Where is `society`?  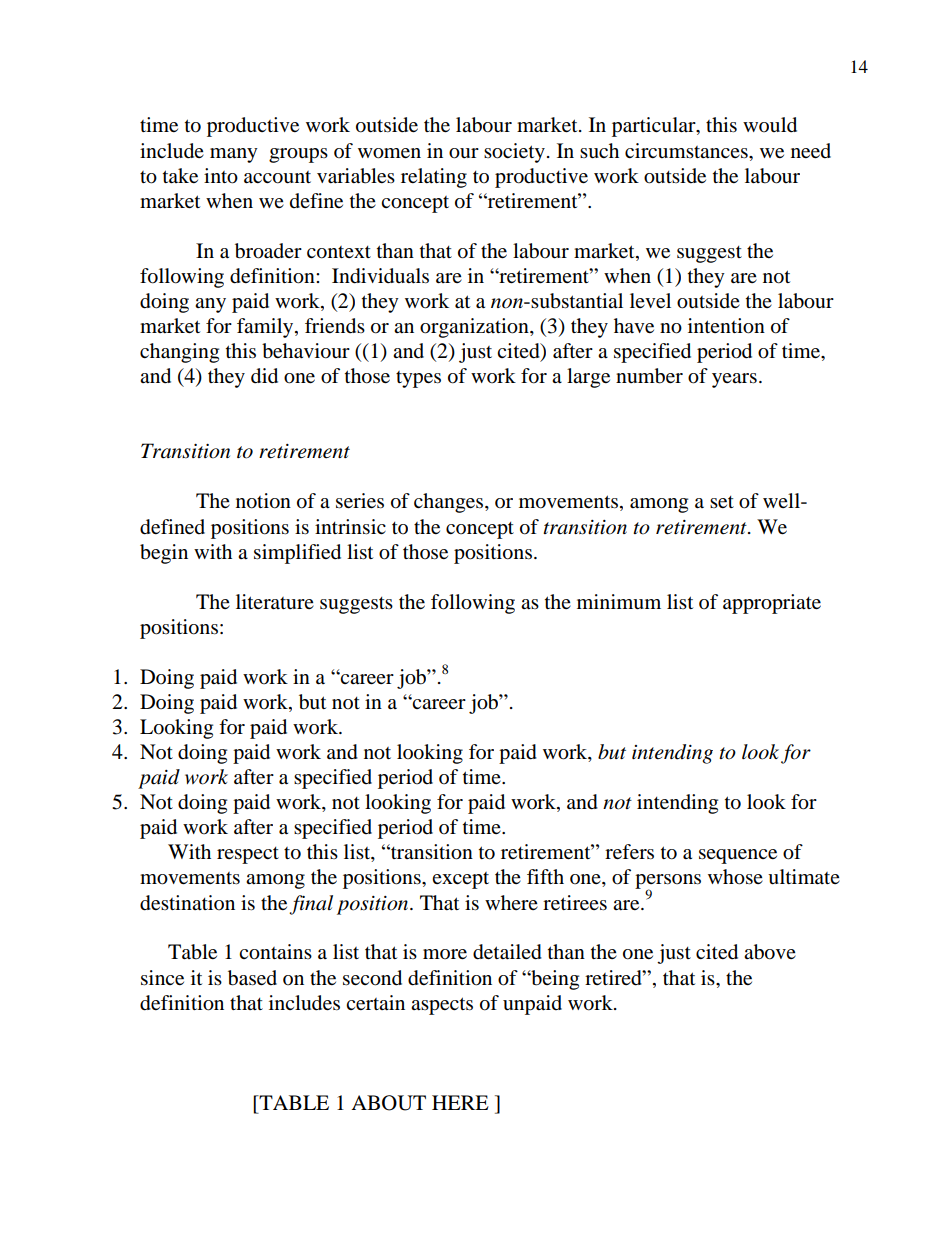 society is located at coordinates (514, 153).
